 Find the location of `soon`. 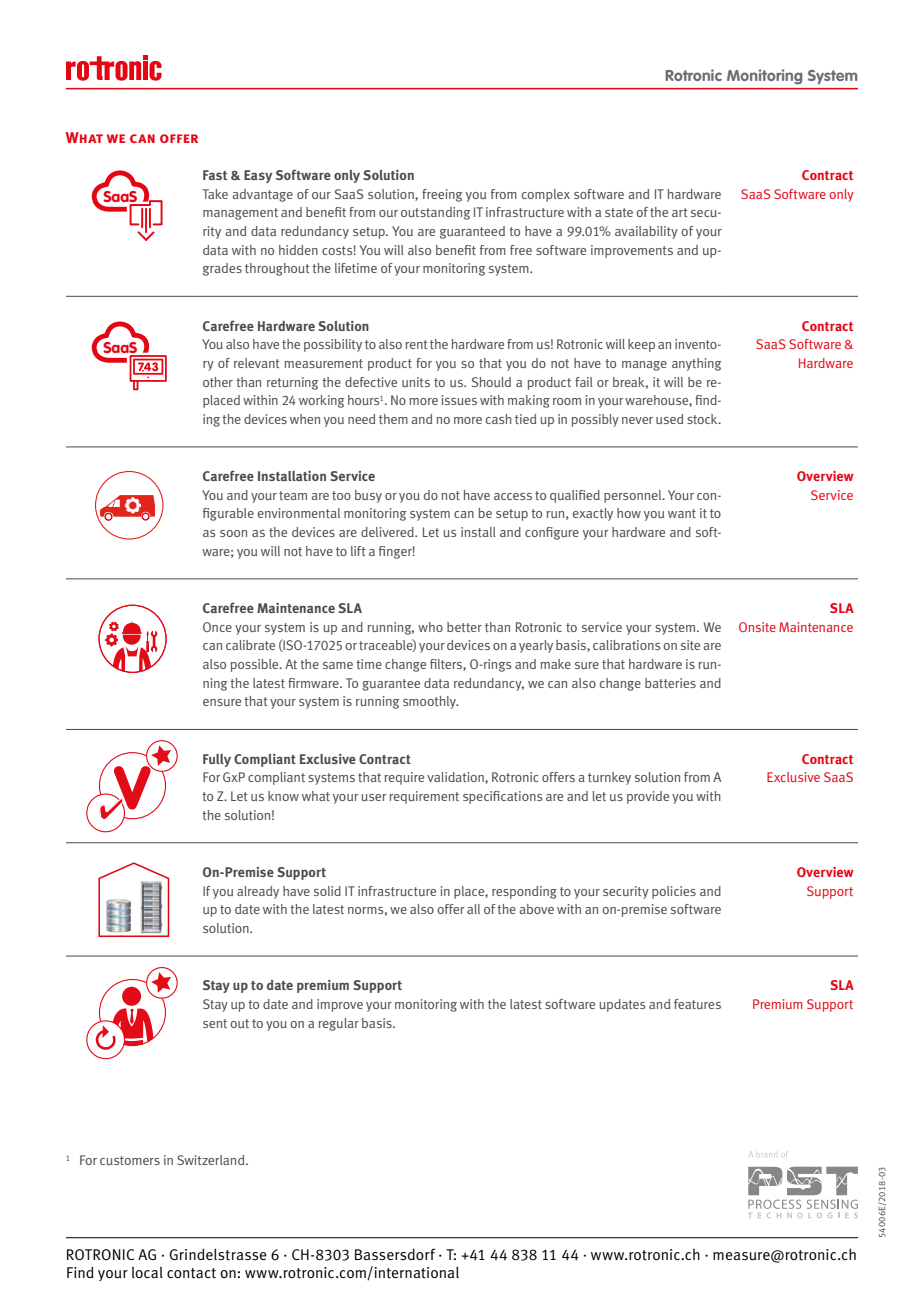

soon is located at coordinates (233, 533).
